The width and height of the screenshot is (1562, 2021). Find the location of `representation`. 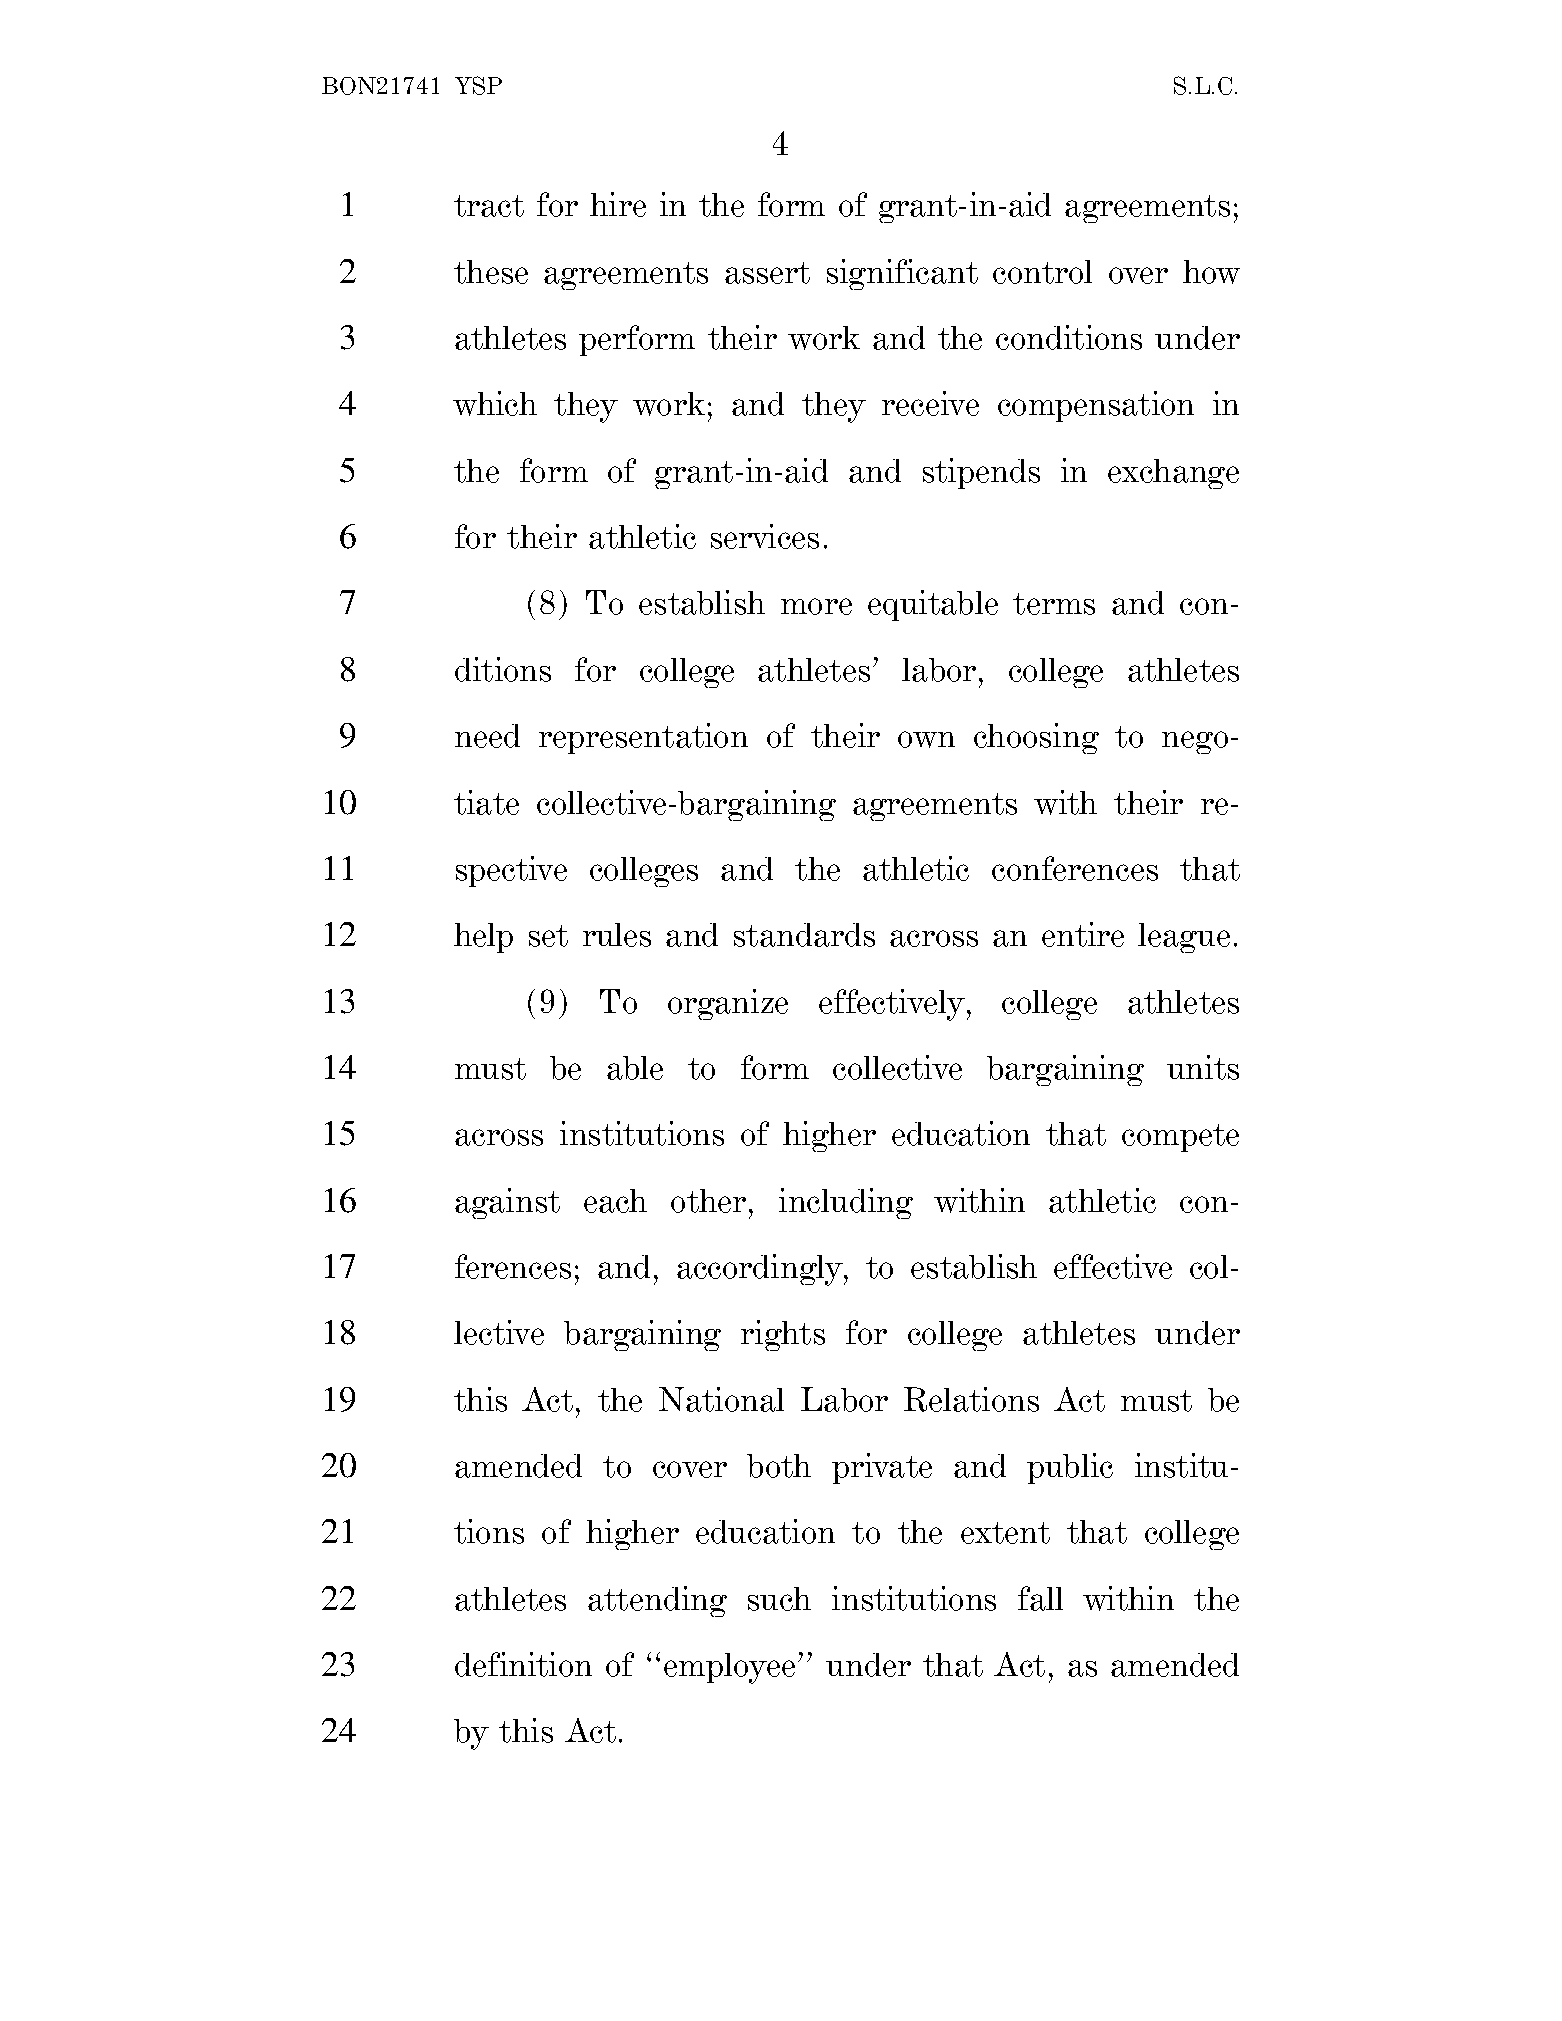

representation is located at coordinates (643, 738).
